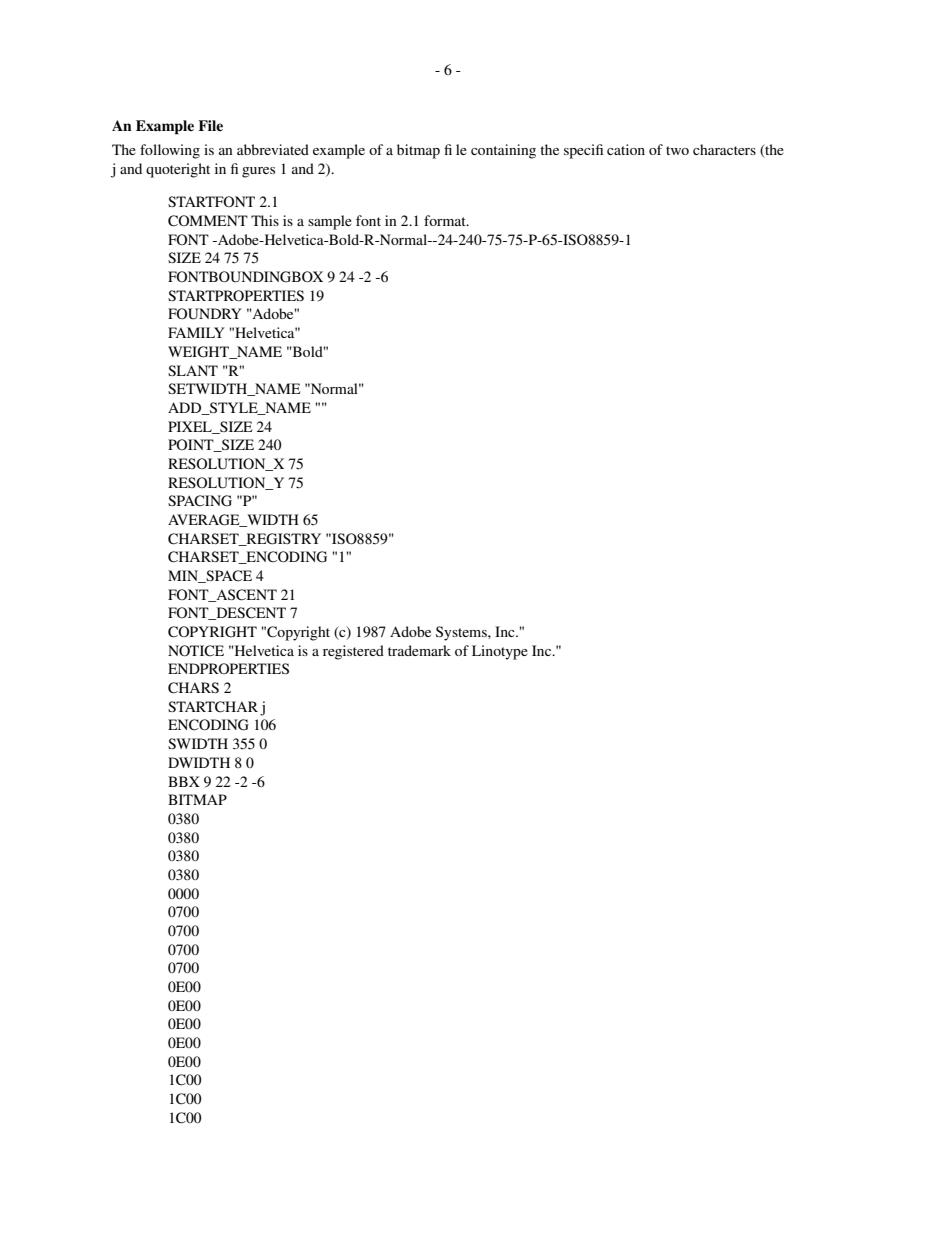 This screenshot has height=1233, width=952. What do you see at coordinates (193, 370) in the screenshot?
I see `SLANT` at bounding box center [193, 370].
